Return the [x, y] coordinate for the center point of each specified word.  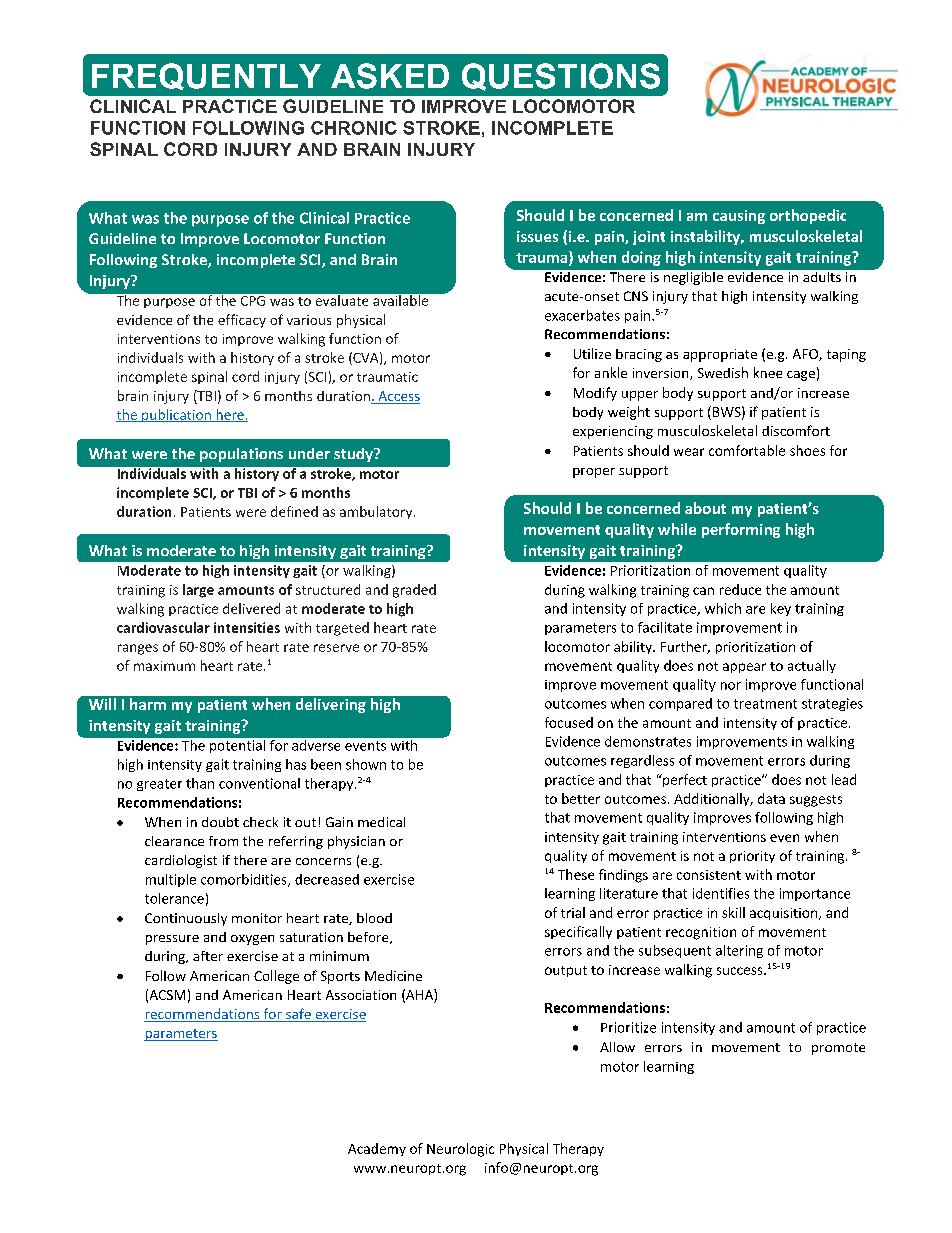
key [781, 609]
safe [298, 1015]
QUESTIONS [561, 77]
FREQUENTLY [206, 76]
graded [414, 591]
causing [739, 217]
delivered [251, 608]
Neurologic [460, 1150]
